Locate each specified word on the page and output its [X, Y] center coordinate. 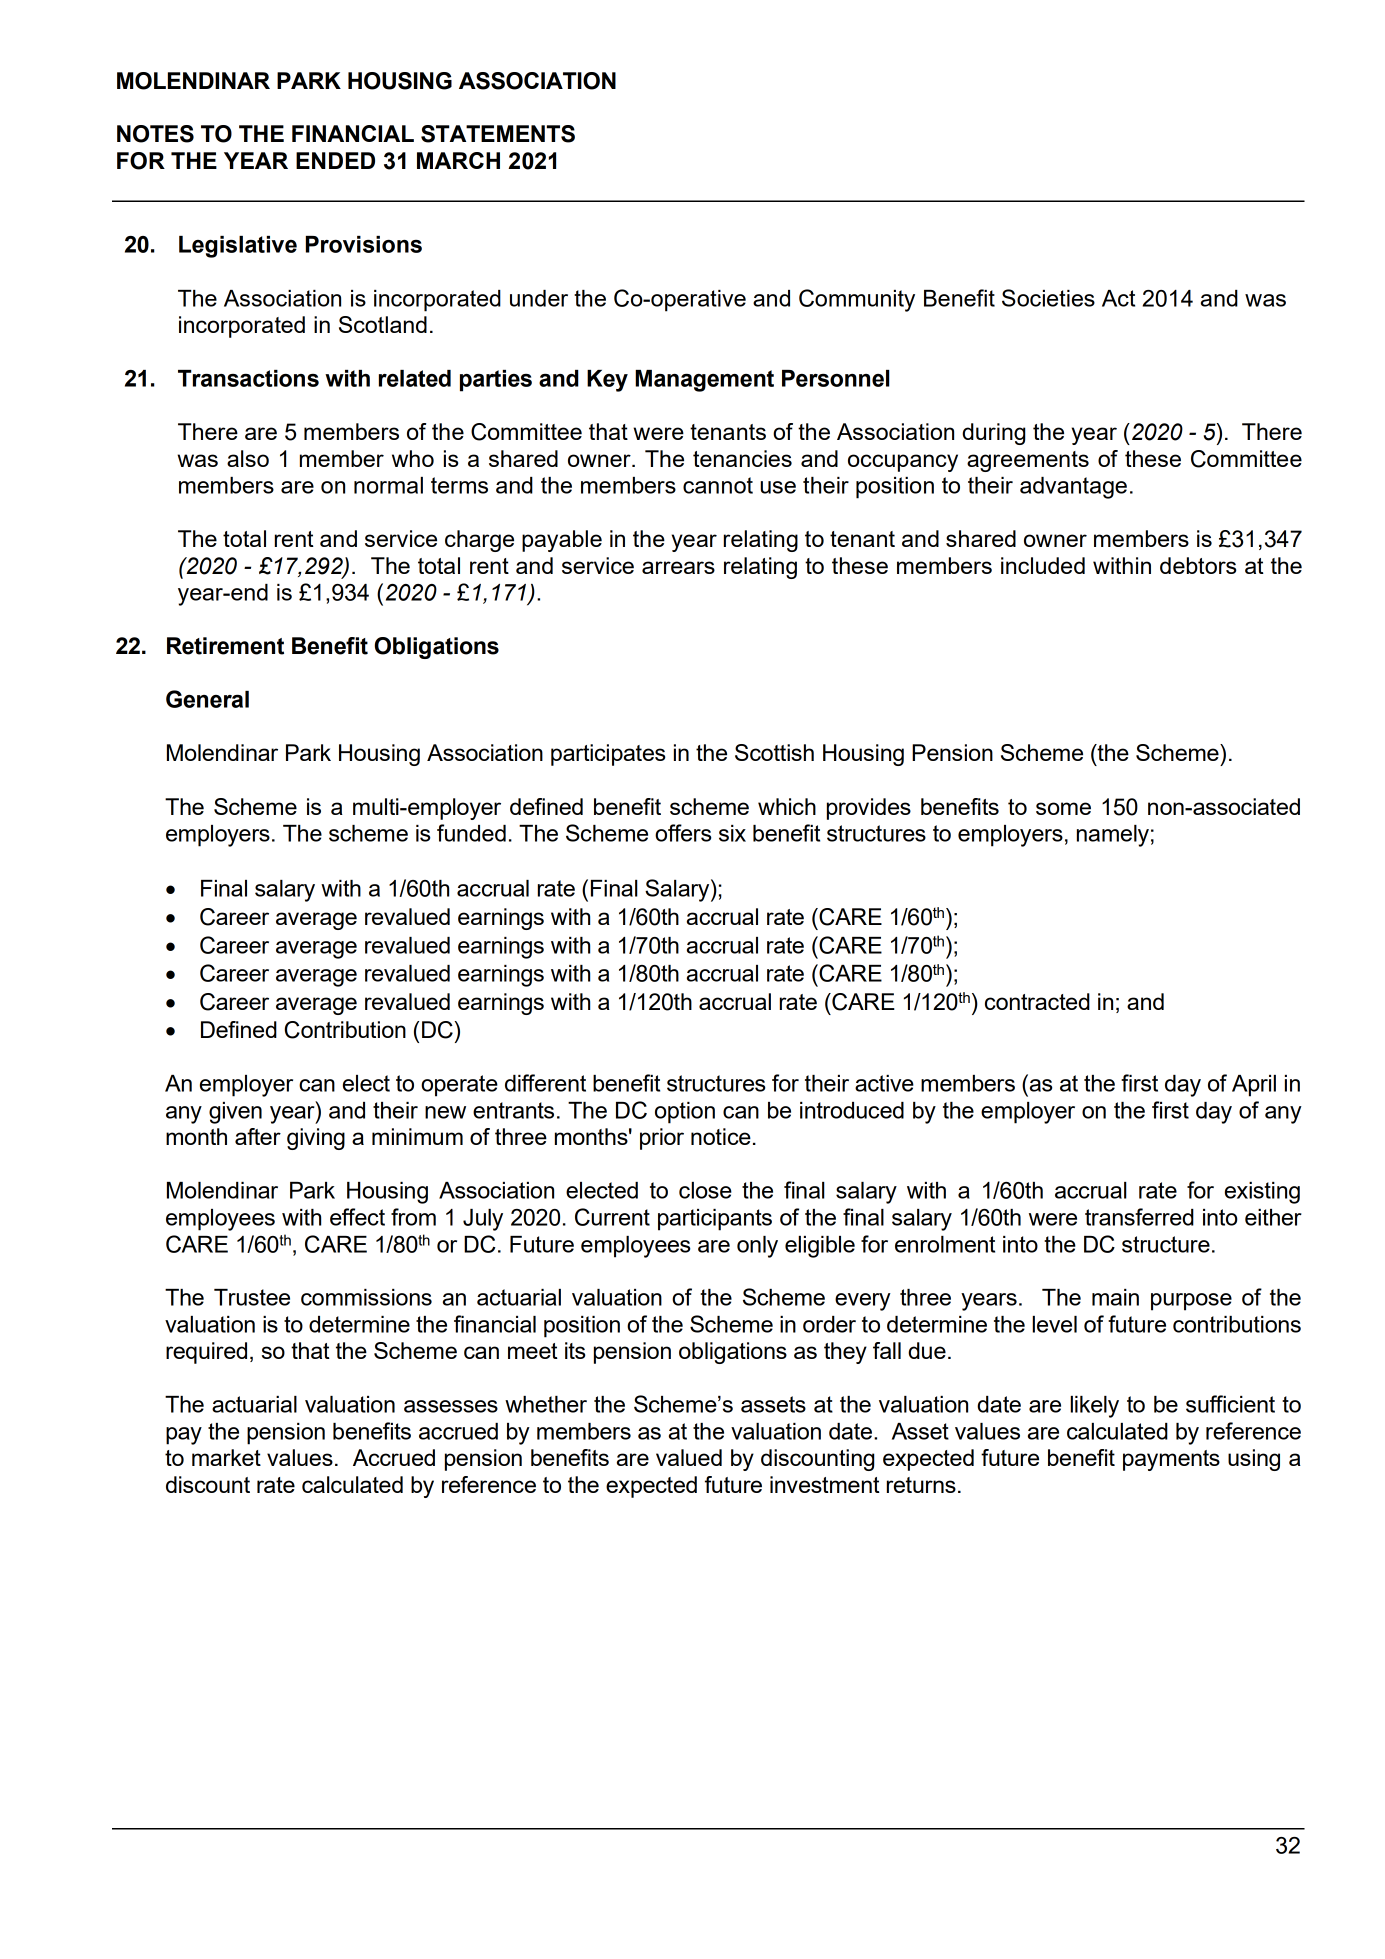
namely [1113, 836]
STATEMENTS [498, 134]
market [226, 1457]
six [732, 833]
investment [825, 1484]
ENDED [335, 160]
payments [1171, 1460]
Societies [1048, 298]
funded [471, 833]
